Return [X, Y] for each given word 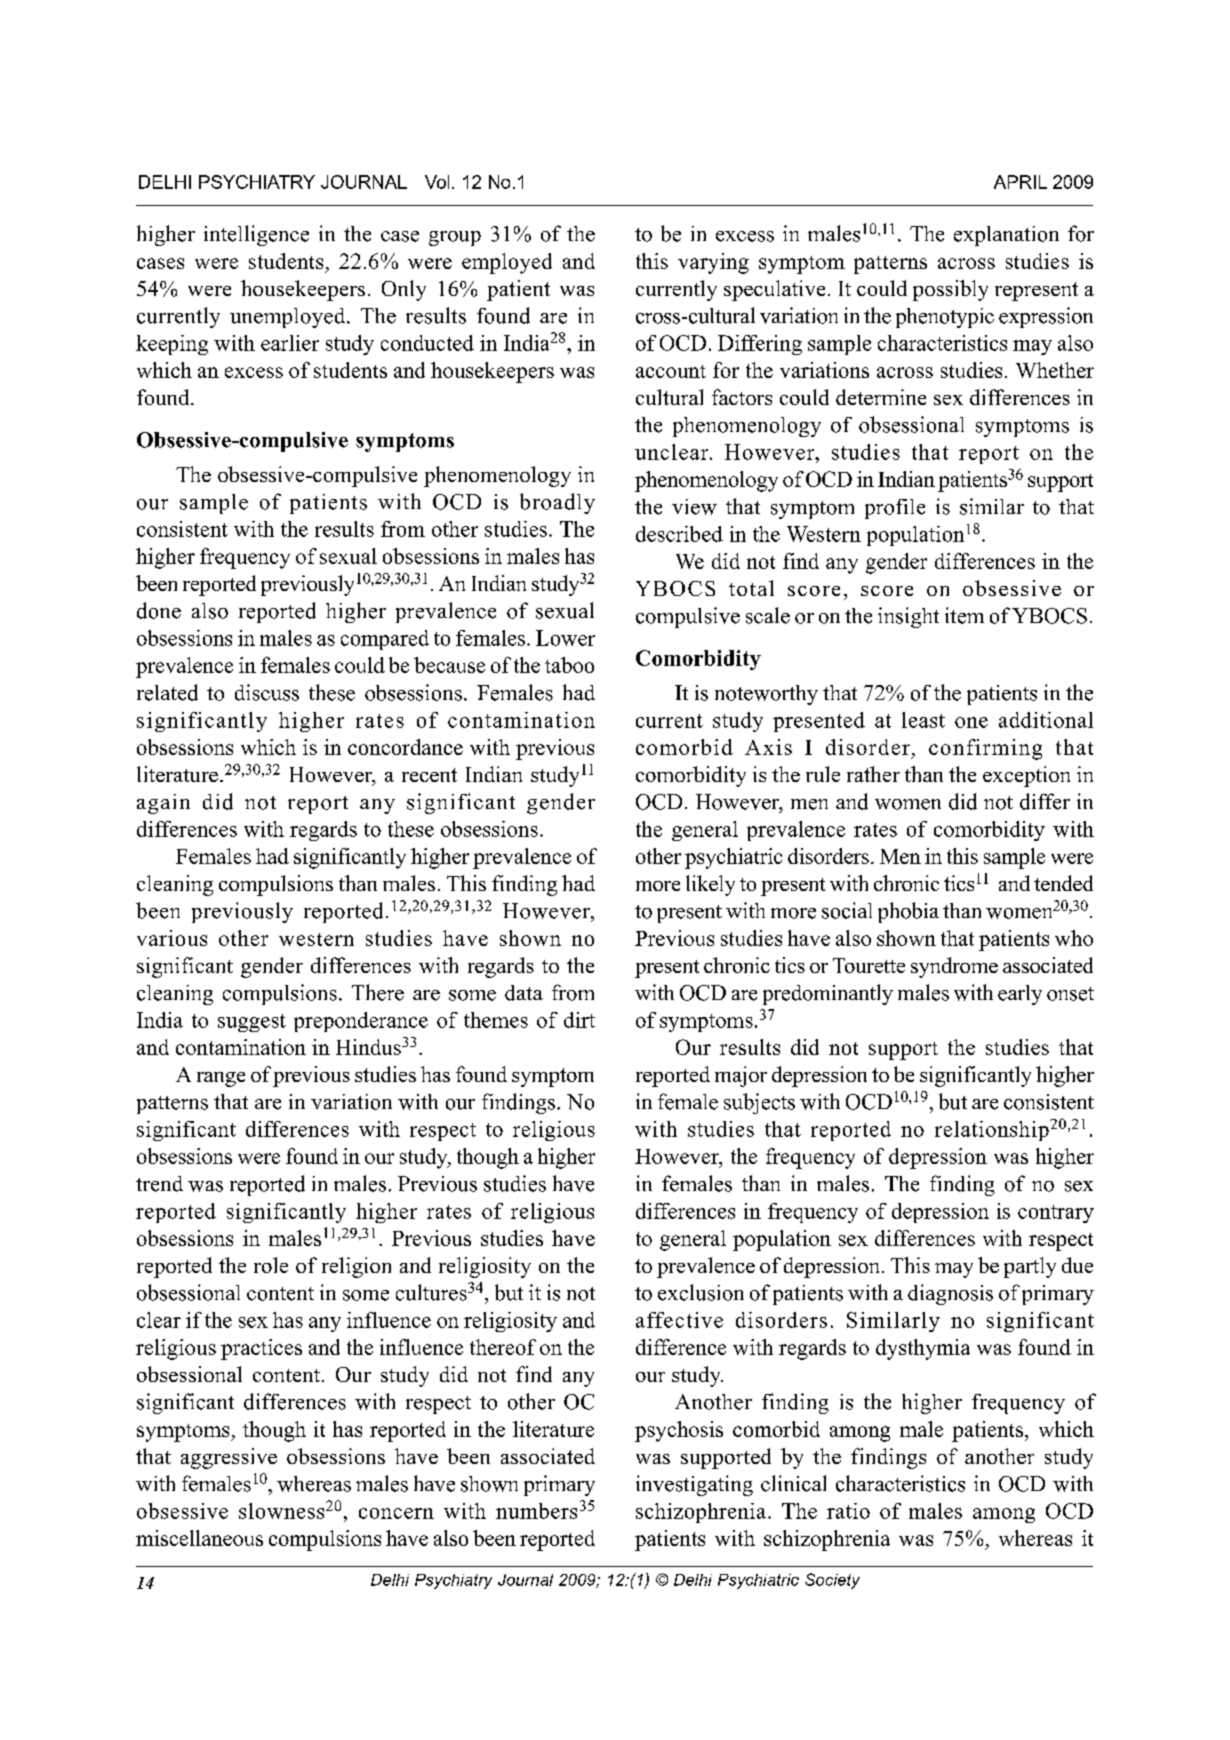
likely [710, 885]
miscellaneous [199, 1538]
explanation [1006, 236]
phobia [908, 912]
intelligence [256, 235]
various [172, 938]
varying [713, 263]
